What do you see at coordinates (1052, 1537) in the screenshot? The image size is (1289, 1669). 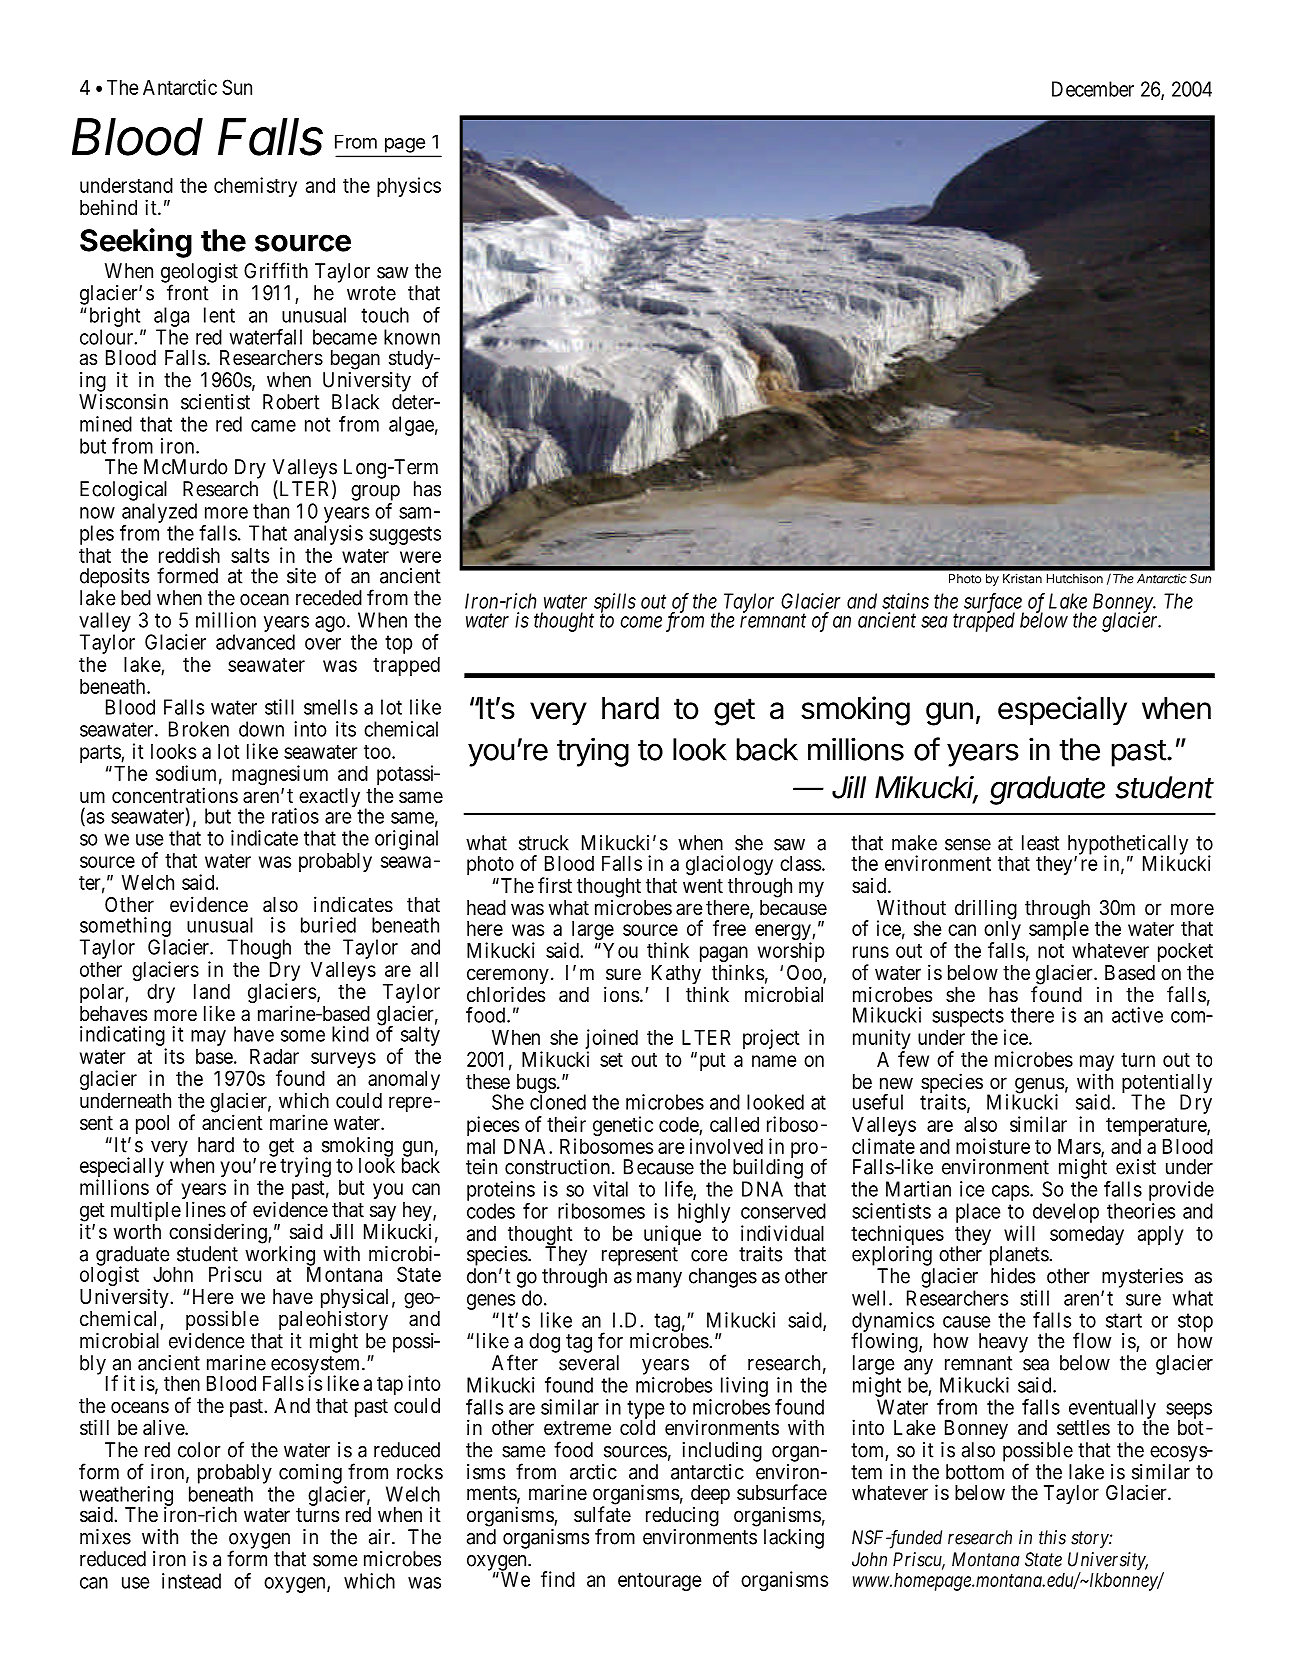 I see `this` at bounding box center [1052, 1537].
